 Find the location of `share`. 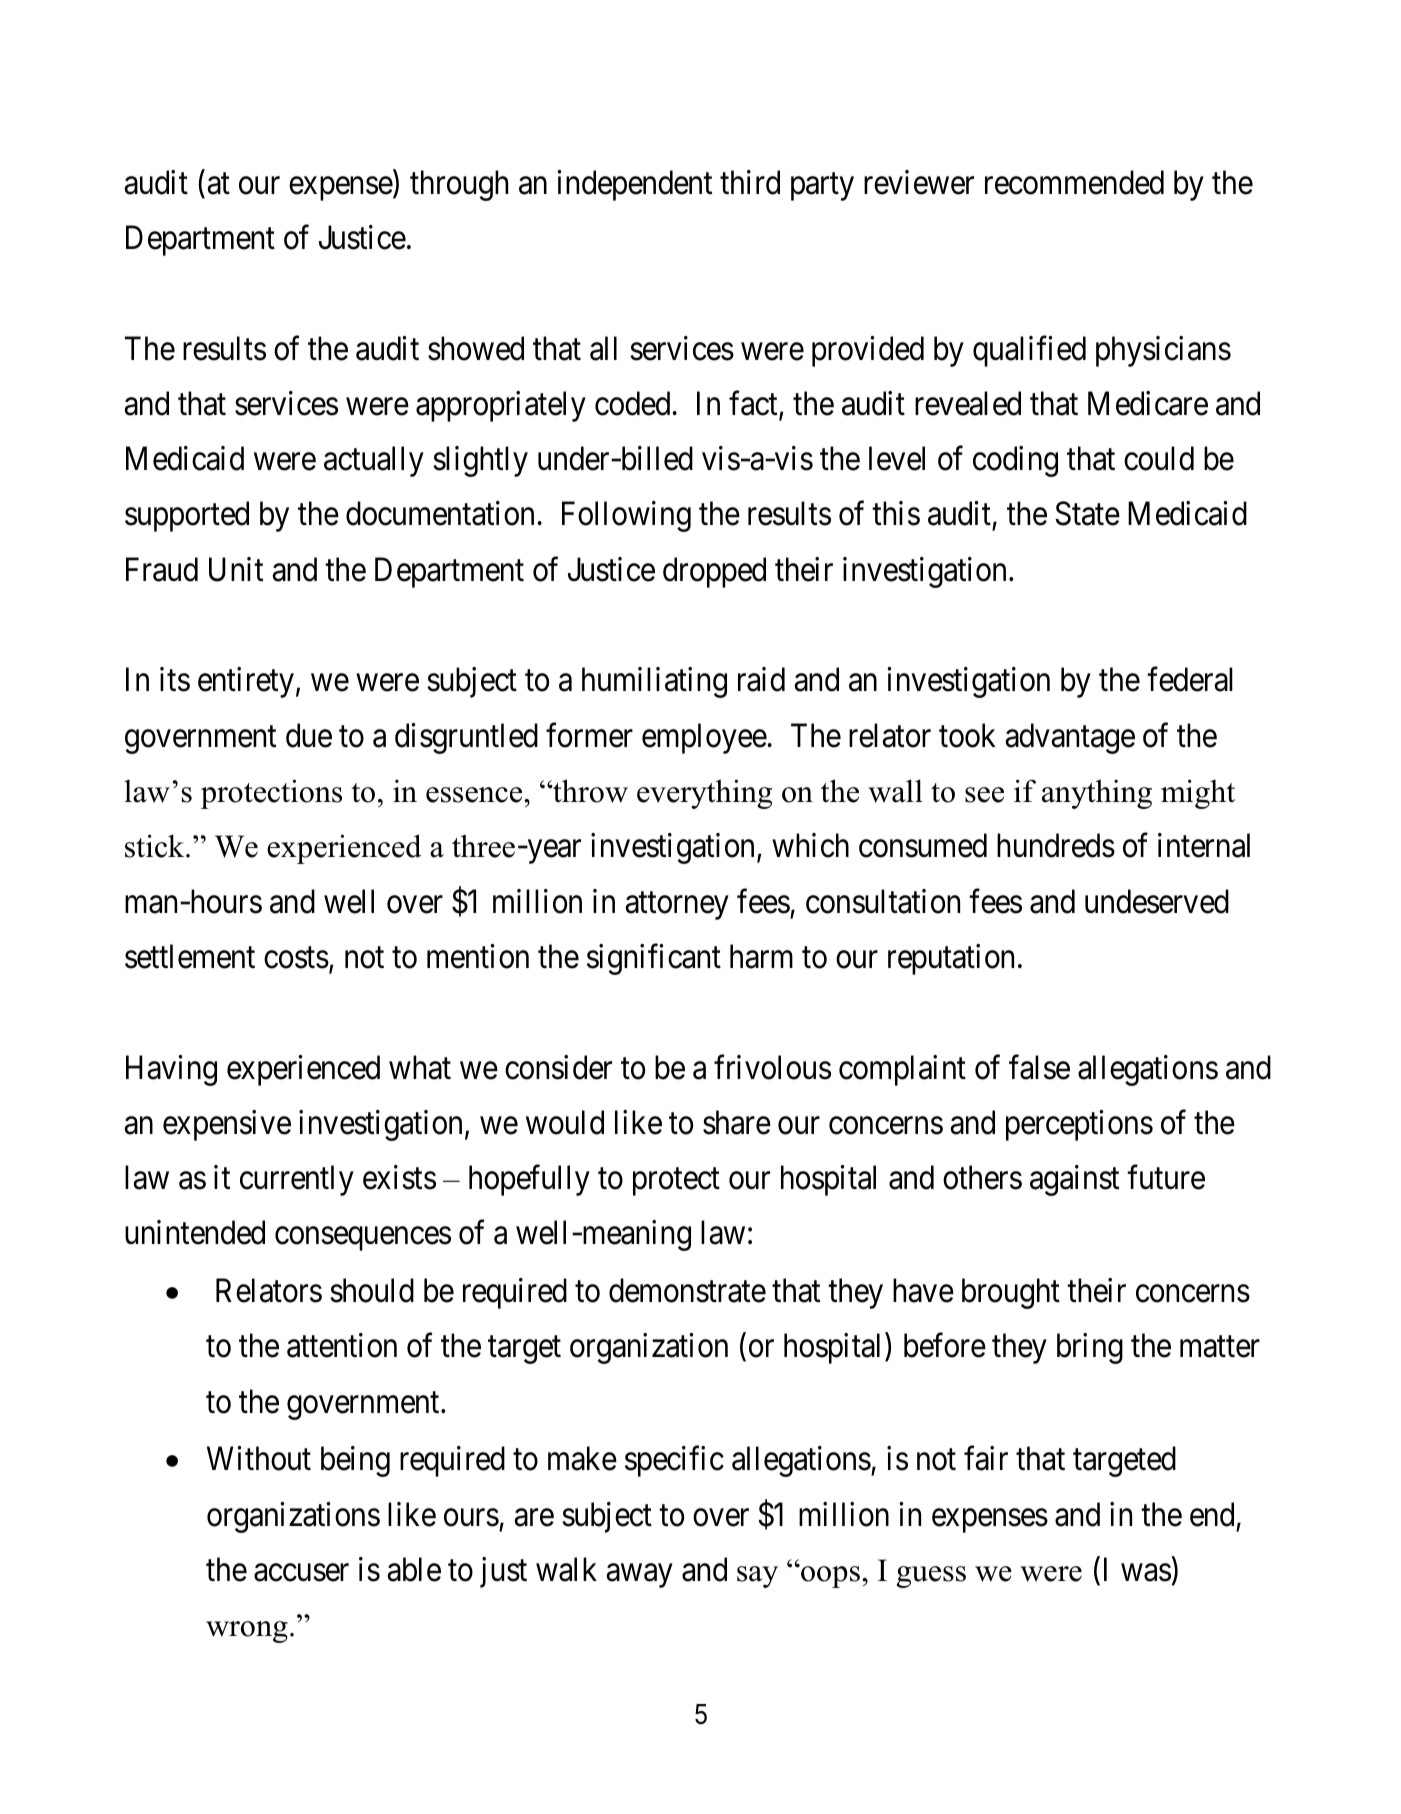

share is located at coordinates (737, 1122).
